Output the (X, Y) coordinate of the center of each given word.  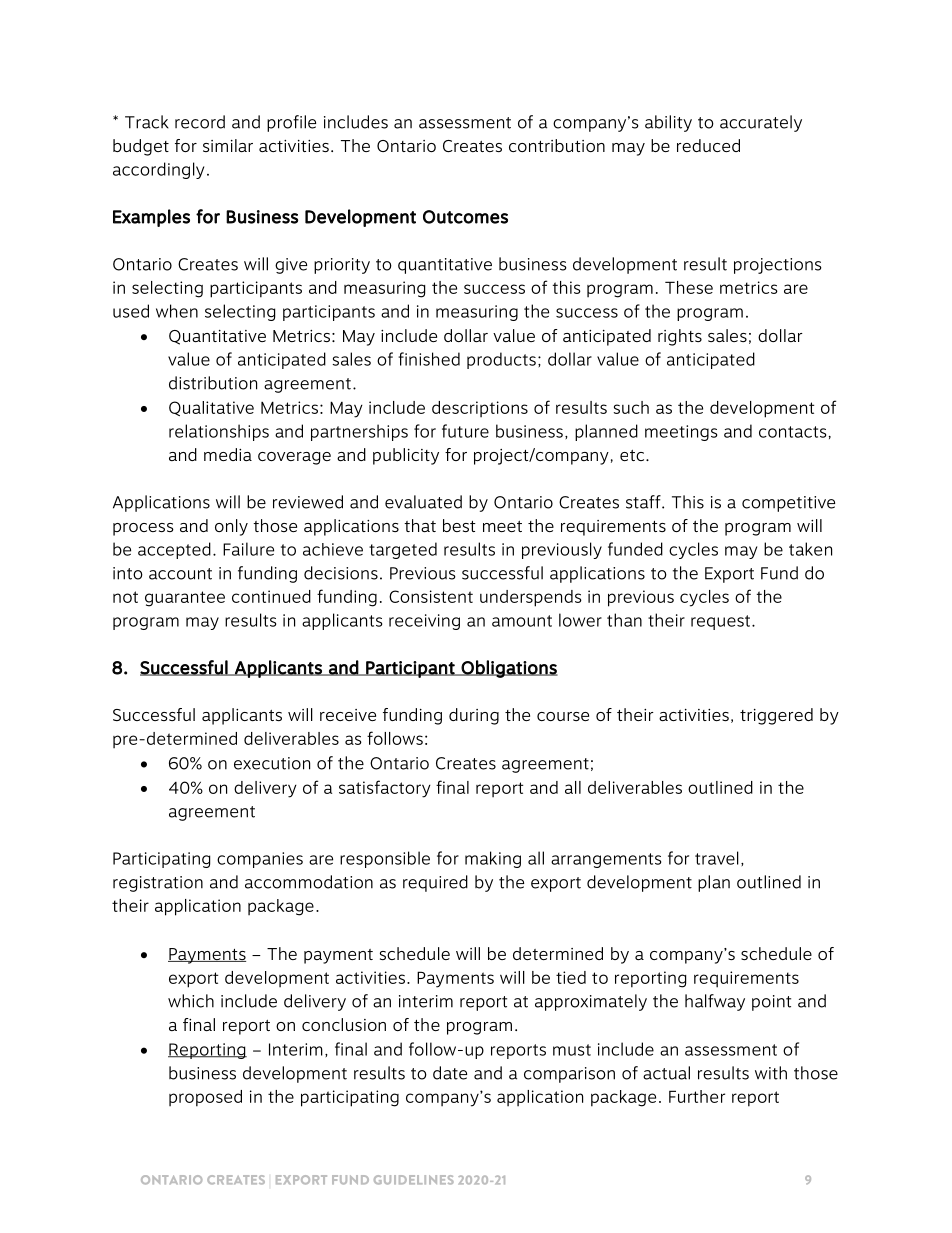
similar (228, 145)
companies (260, 860)
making (493, 859)
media (228, 454)
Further (697, 1096)
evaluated (423, 502)
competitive (788, 504)
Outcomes (465, 217)
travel (717, 858)
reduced (708, 145)
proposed (205, 1098)
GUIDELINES (414, 1180)
